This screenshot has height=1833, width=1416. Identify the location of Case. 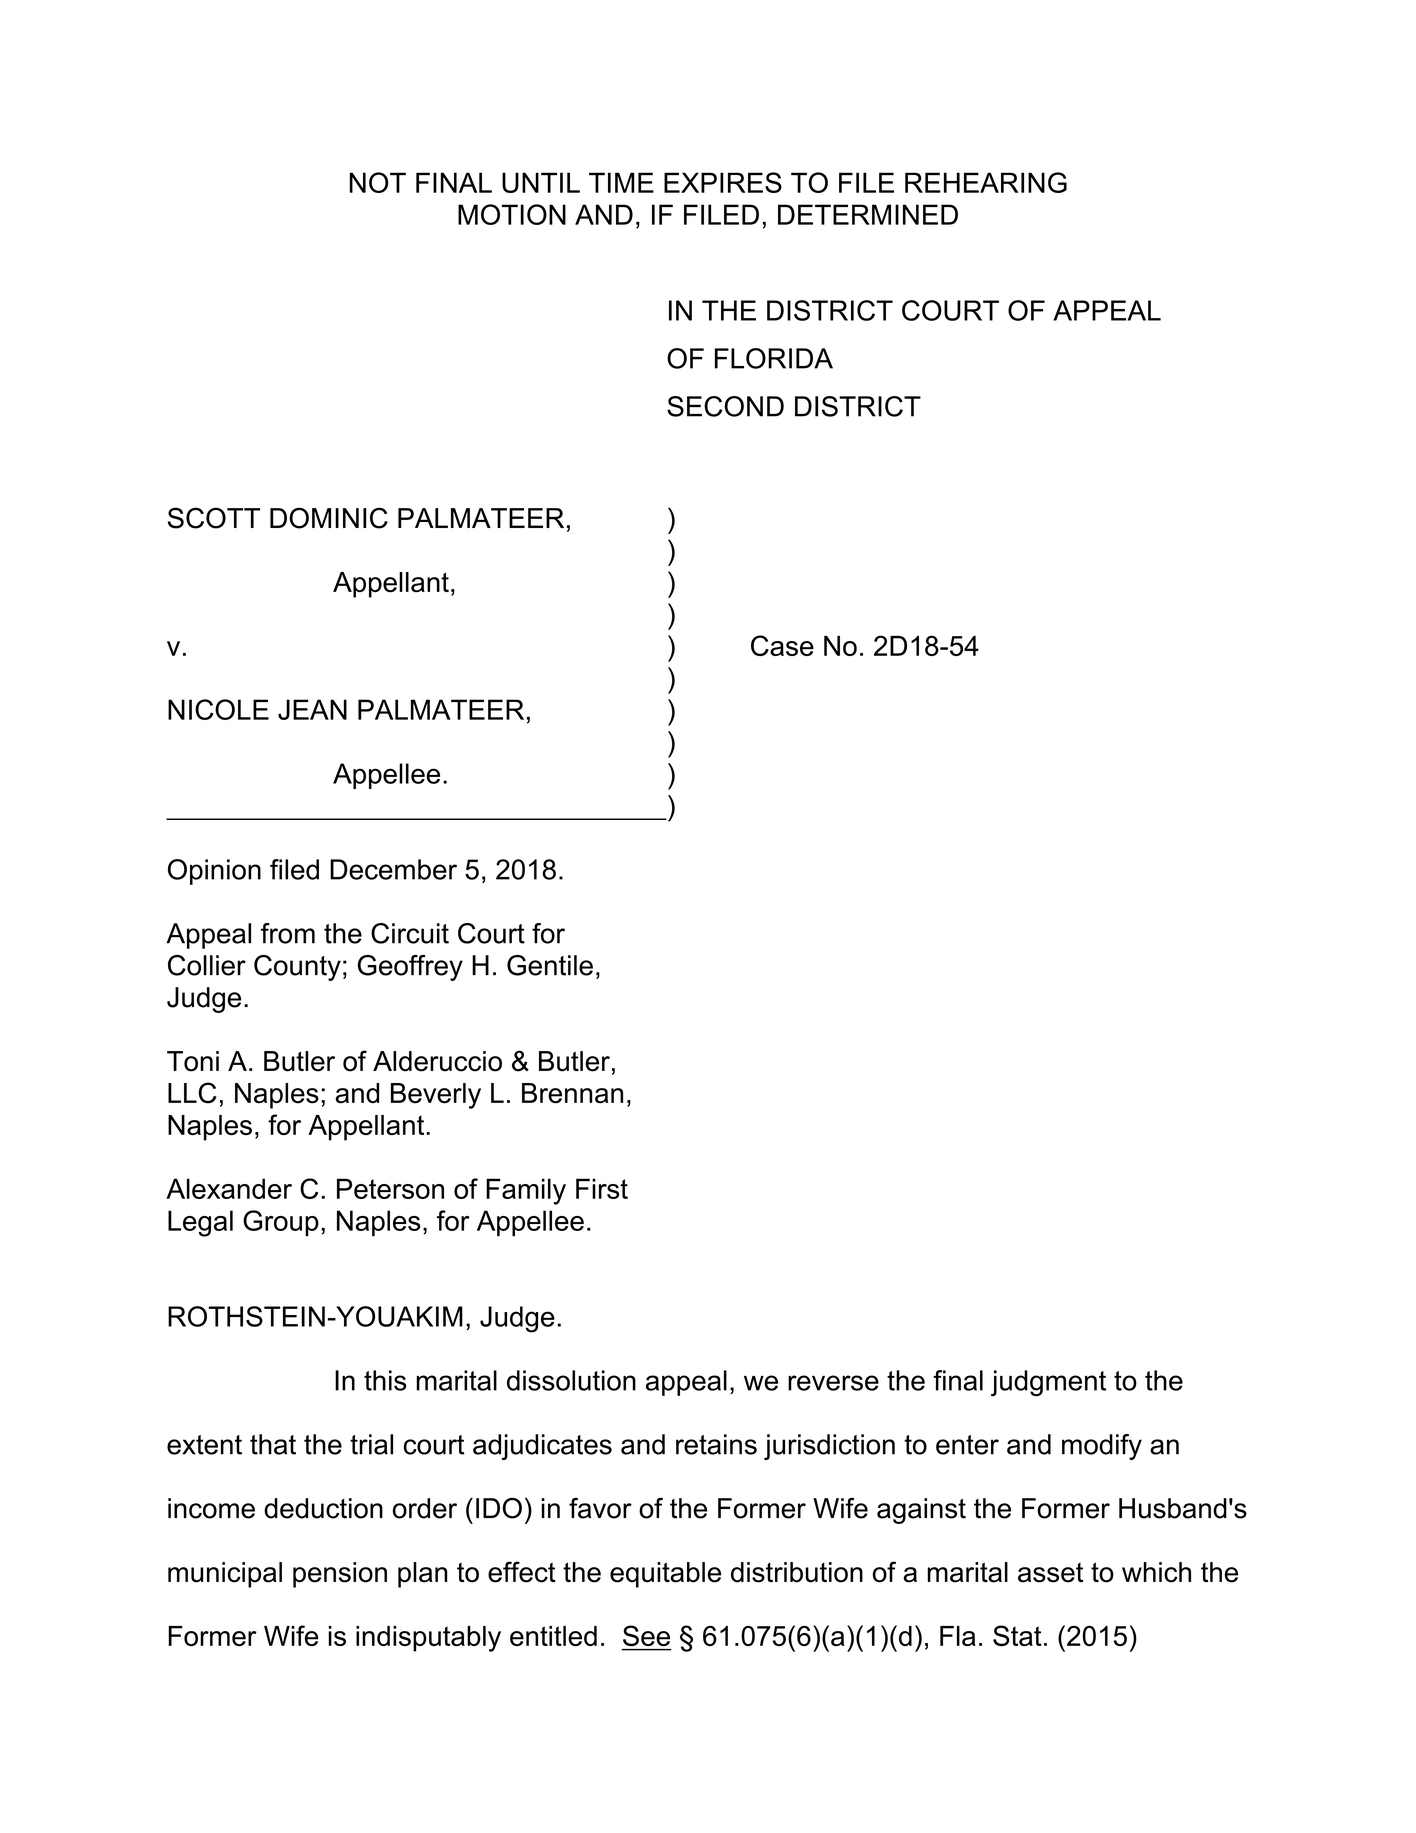
(782, 645).
